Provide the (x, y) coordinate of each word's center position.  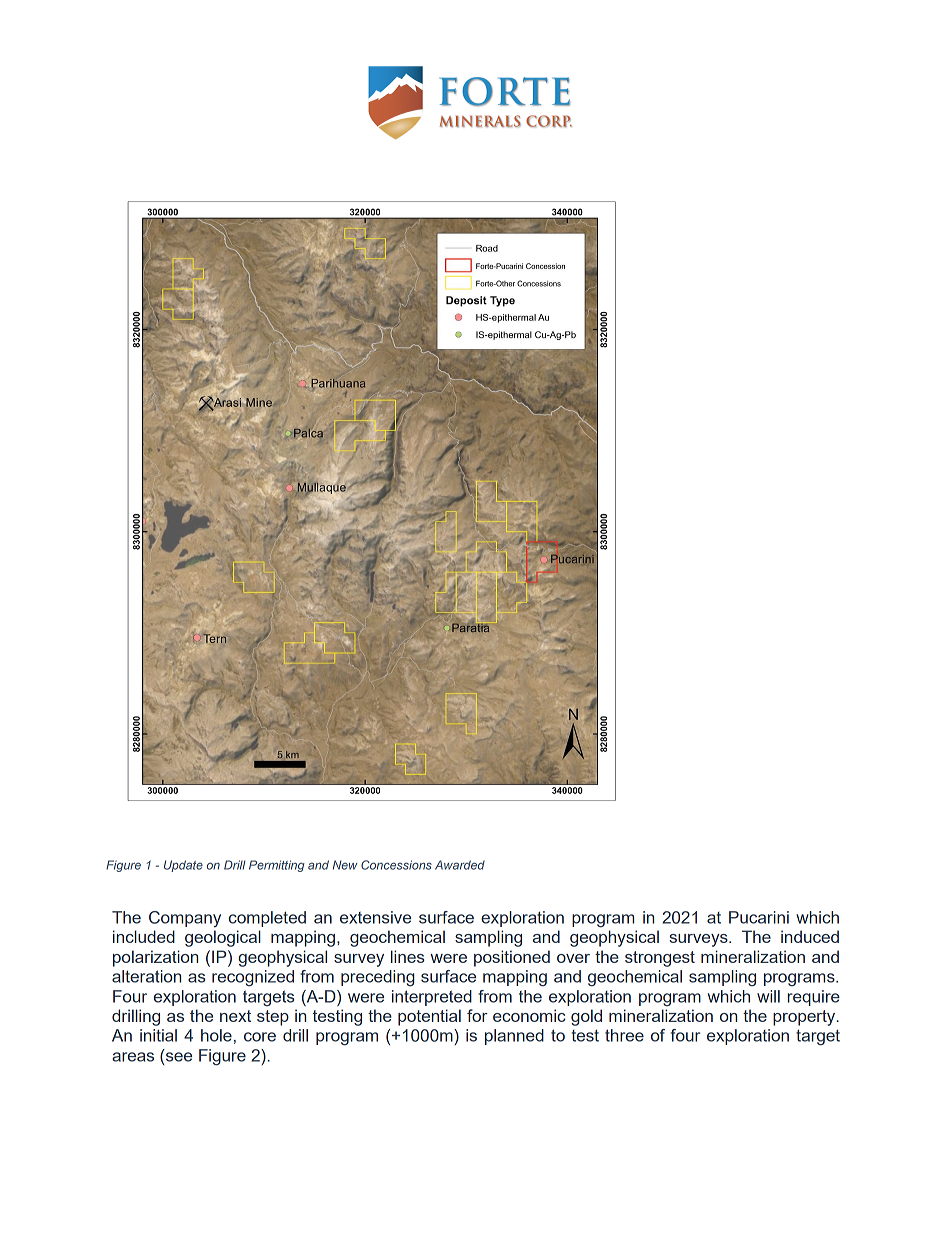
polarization (155, 958)
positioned (512, 958)
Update (183, 866)
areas (133, 1057)
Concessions (396, 865)
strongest (660, 959)
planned (514, 1037)
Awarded (460, 865)
